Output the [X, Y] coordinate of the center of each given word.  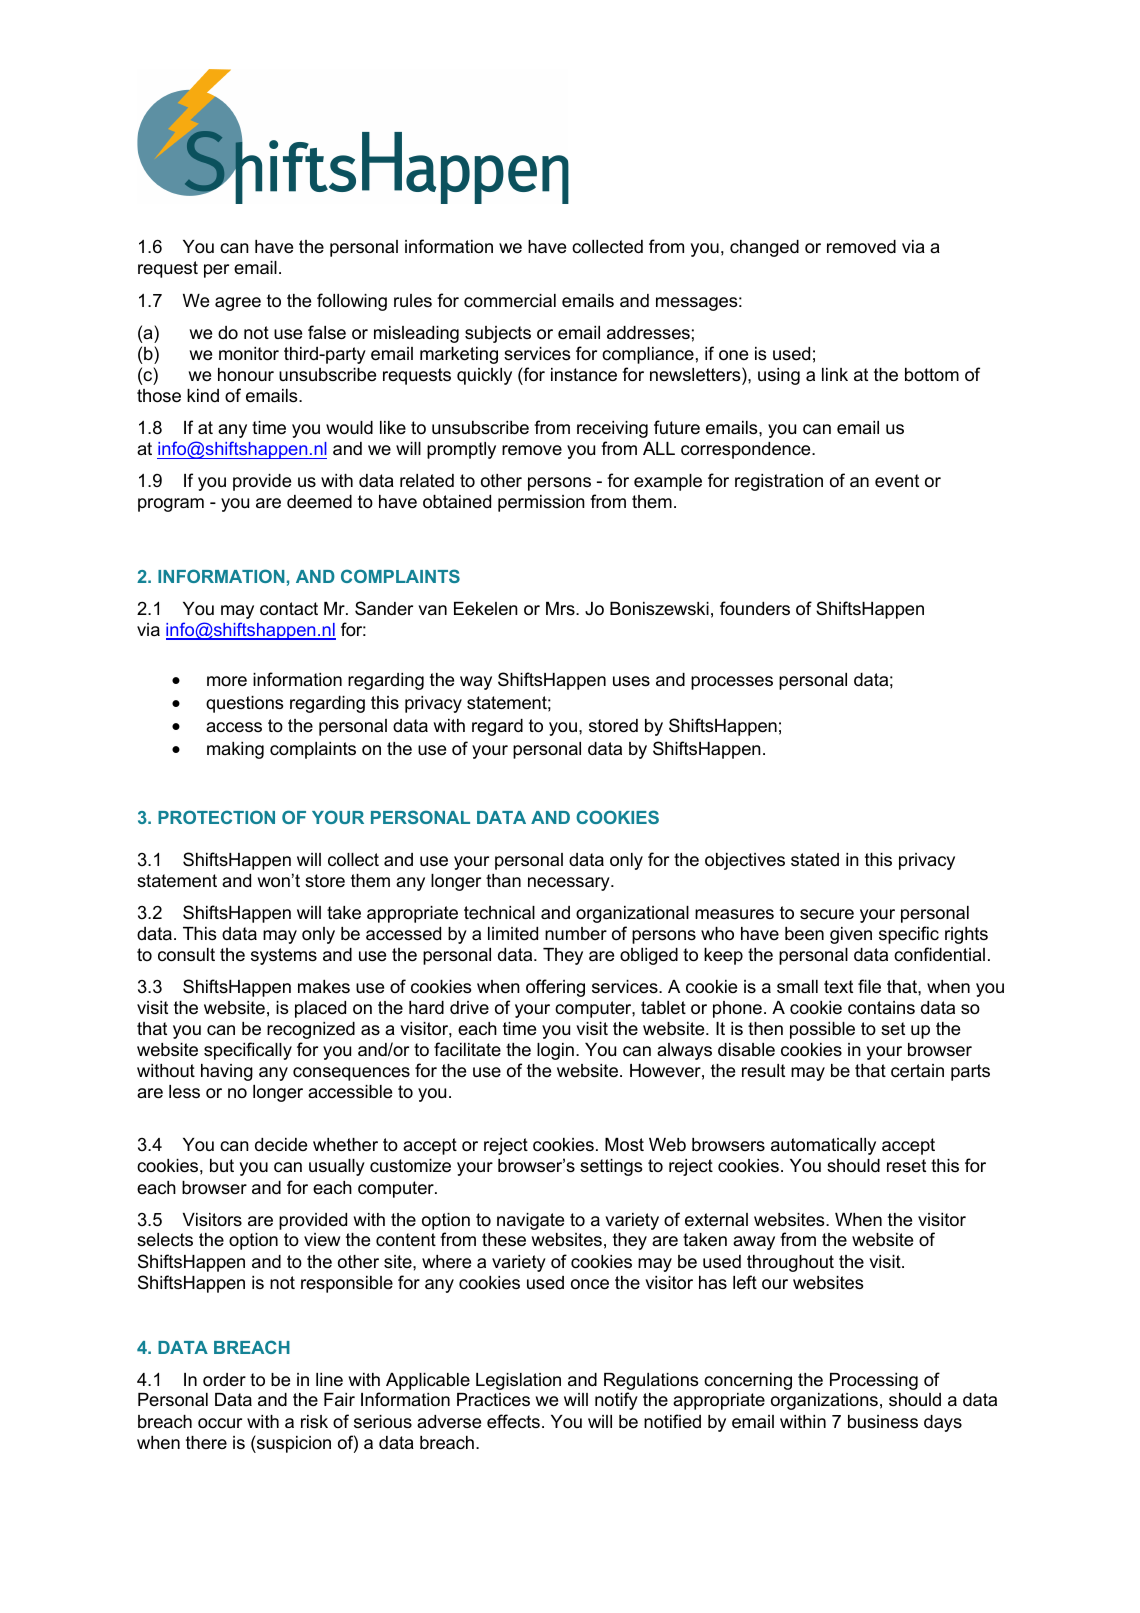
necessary [570, 884]
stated [815, 859]
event [897, 480]
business [883, 1422]
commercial [510, 301]
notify [616, 1401]
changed [764, 248]
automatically [823, 1146]
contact [289, 609]
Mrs [561, 608]
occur [220, 1423]
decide [281, 1145]
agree [238, 304]
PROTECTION [216, 817]
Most [624, 1145]
